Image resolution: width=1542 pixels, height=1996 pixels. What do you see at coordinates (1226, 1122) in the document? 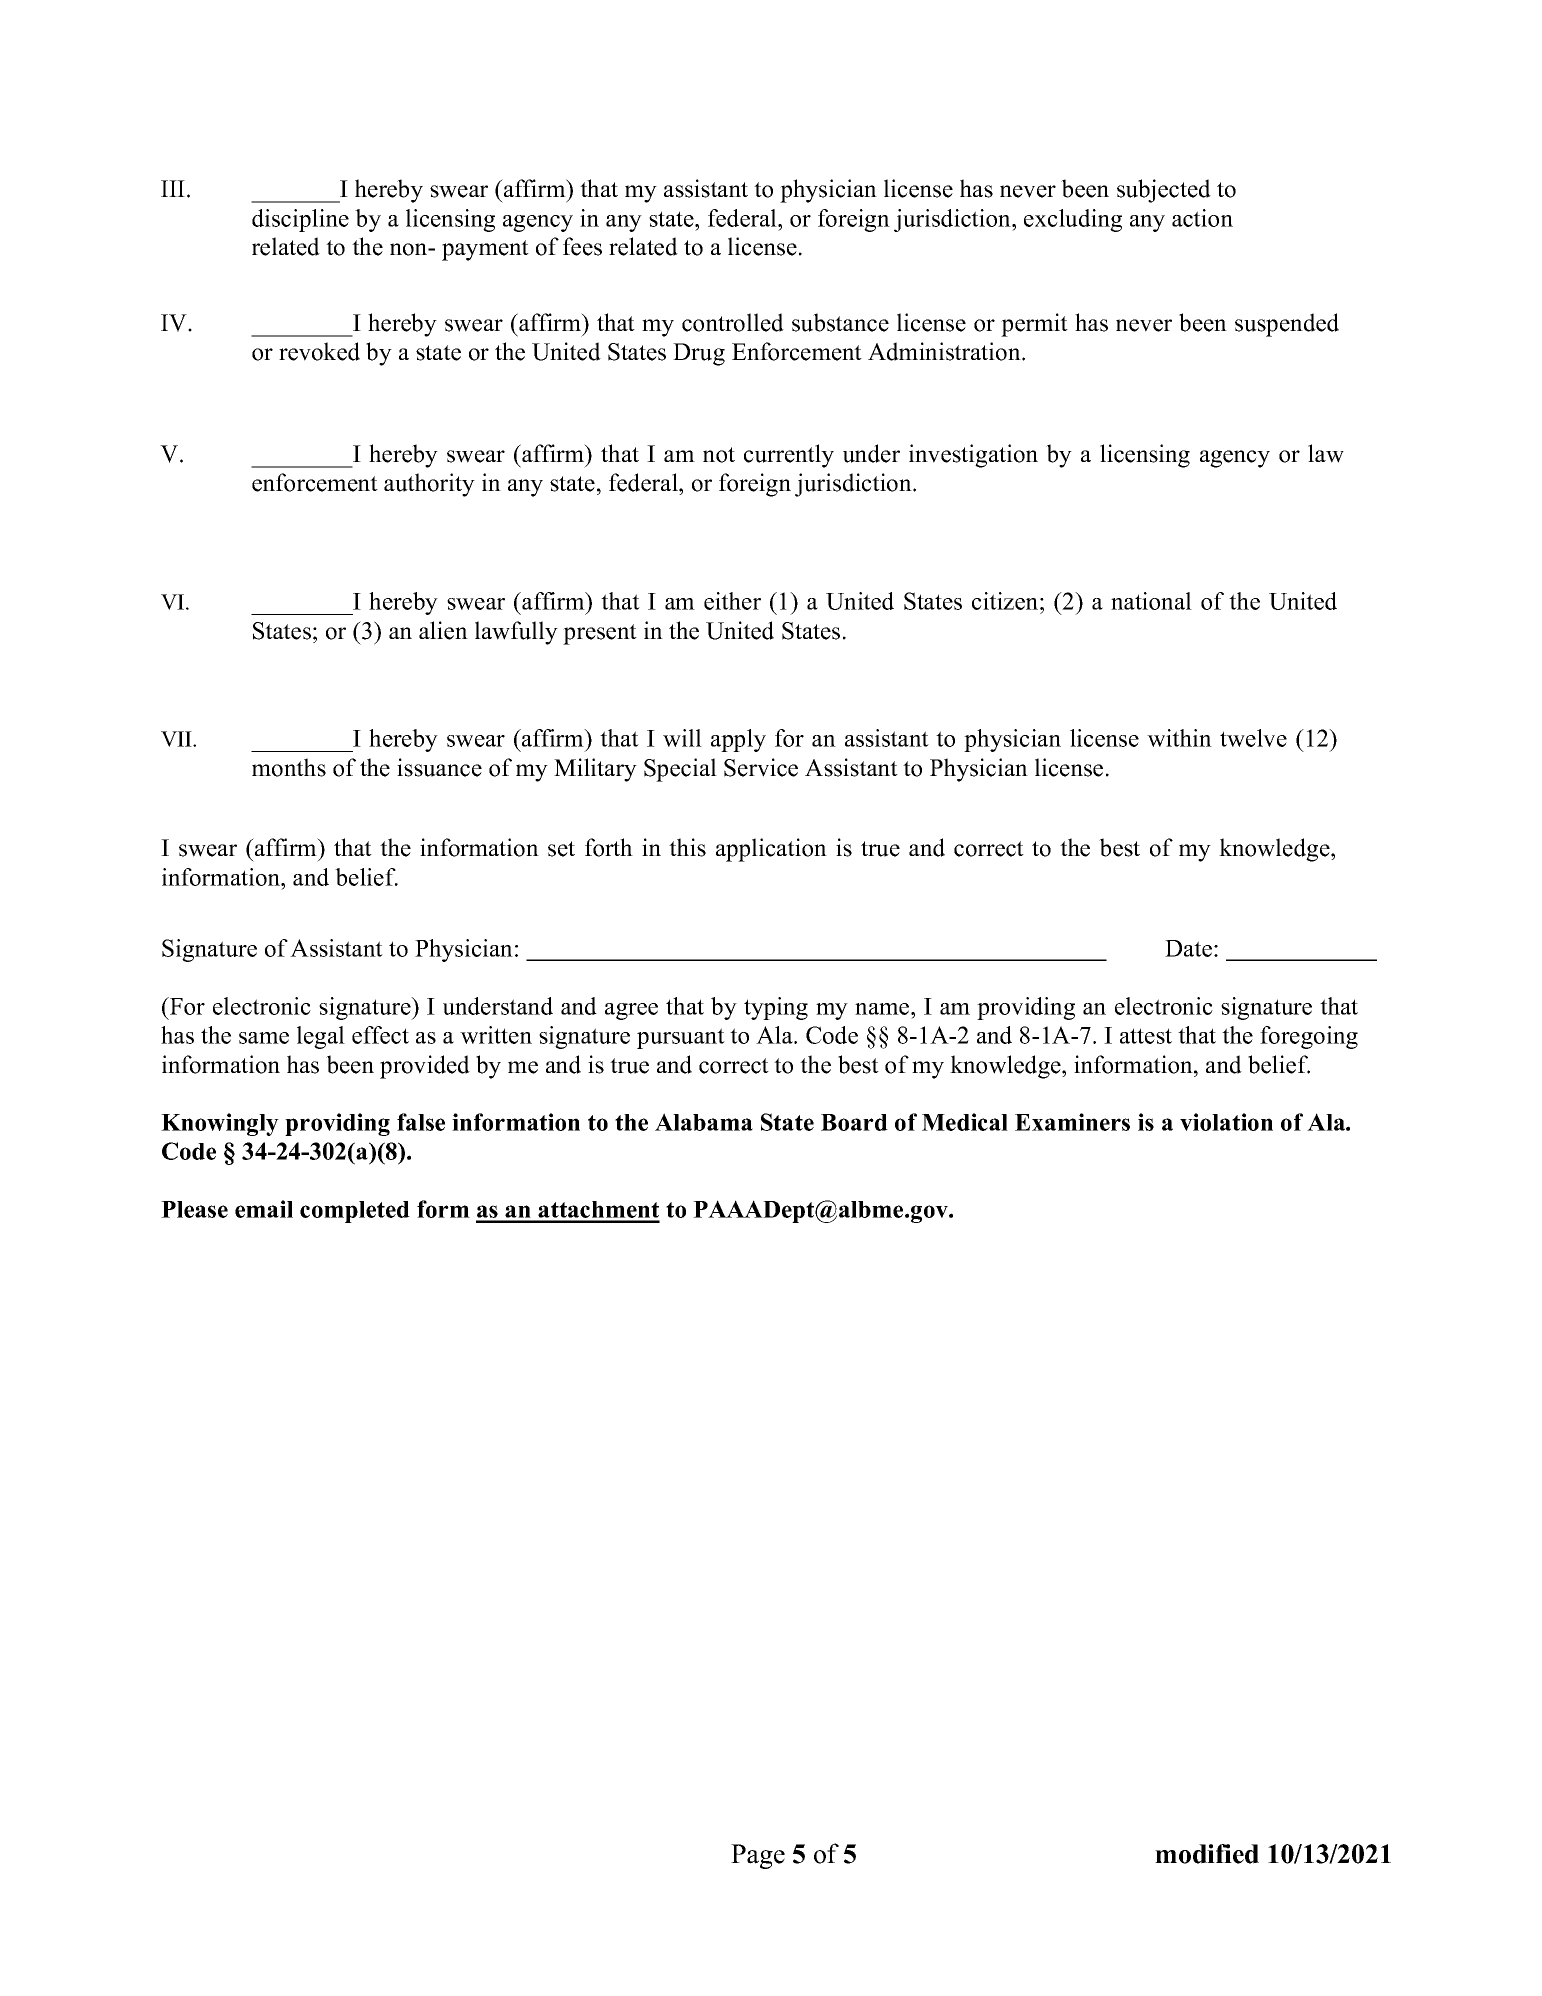
I see `violation` at bounding box center [1226, 1122].
